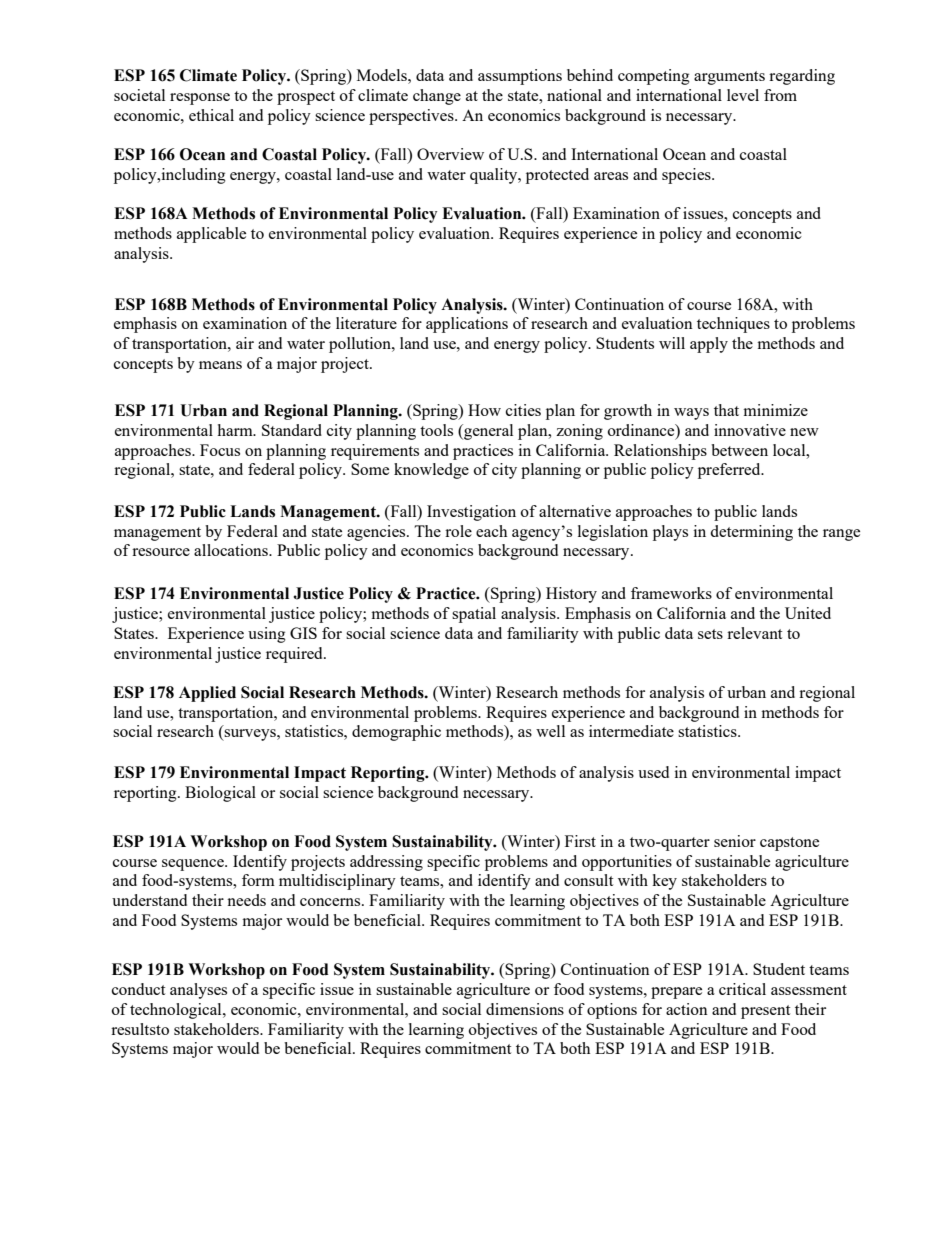 This document has width=952, height=1233. What do you see at coordinates (220, 794) in the document?
I see `Biological` at bounding box center [220, 794].
